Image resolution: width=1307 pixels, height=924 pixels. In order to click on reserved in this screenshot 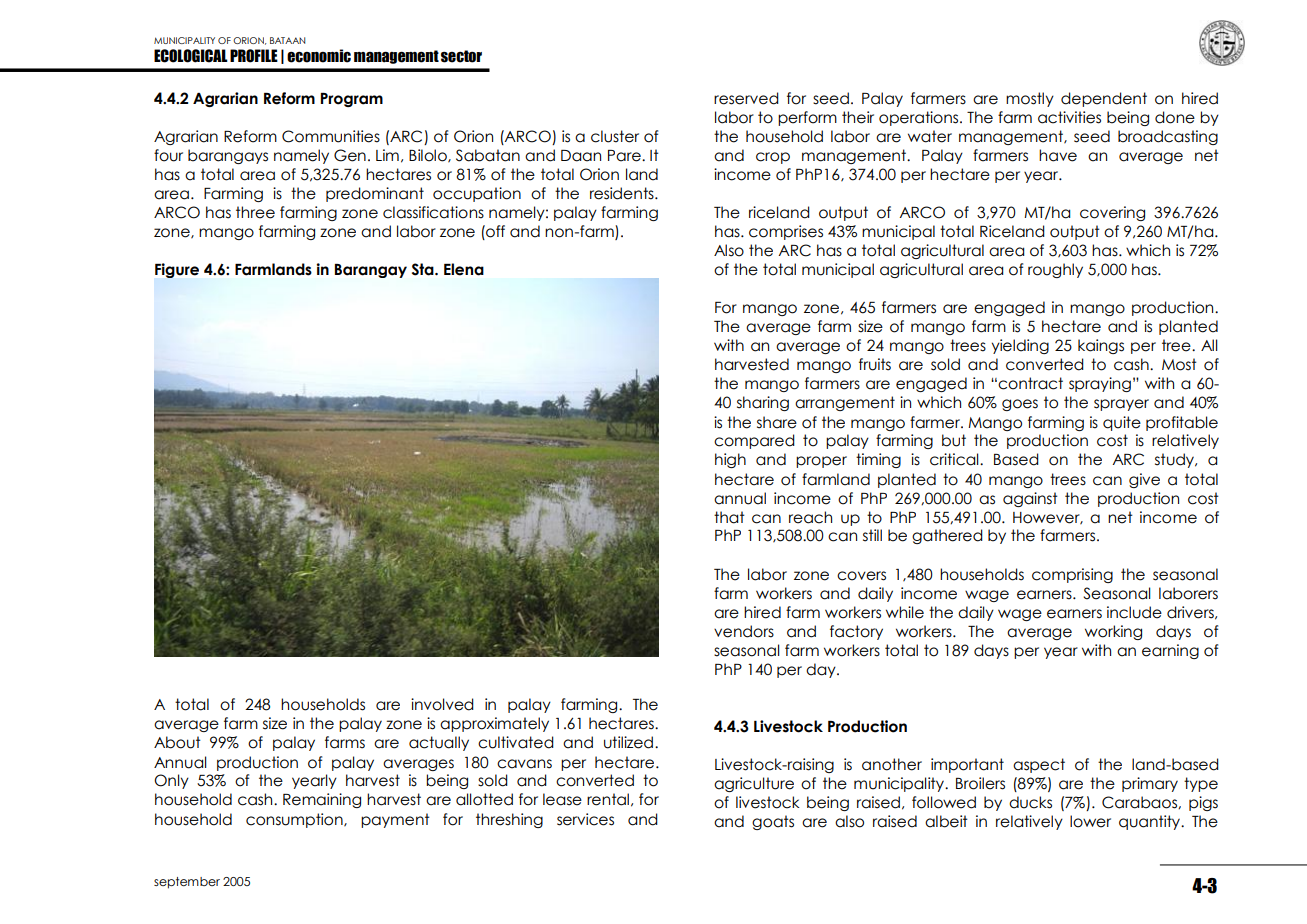, I will do `click(746, 98)`.
